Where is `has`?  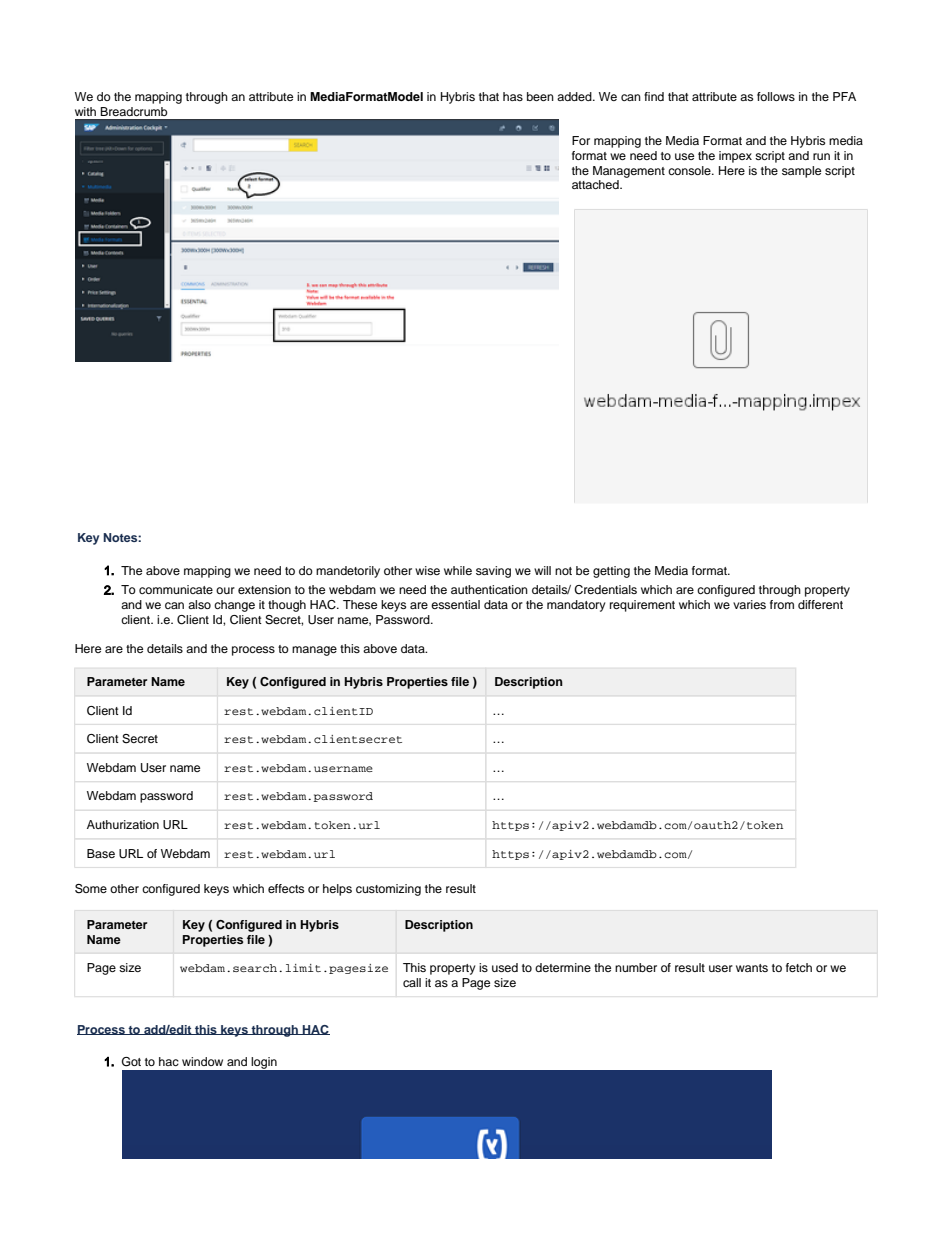
has is located at coordinates (513, 96).
